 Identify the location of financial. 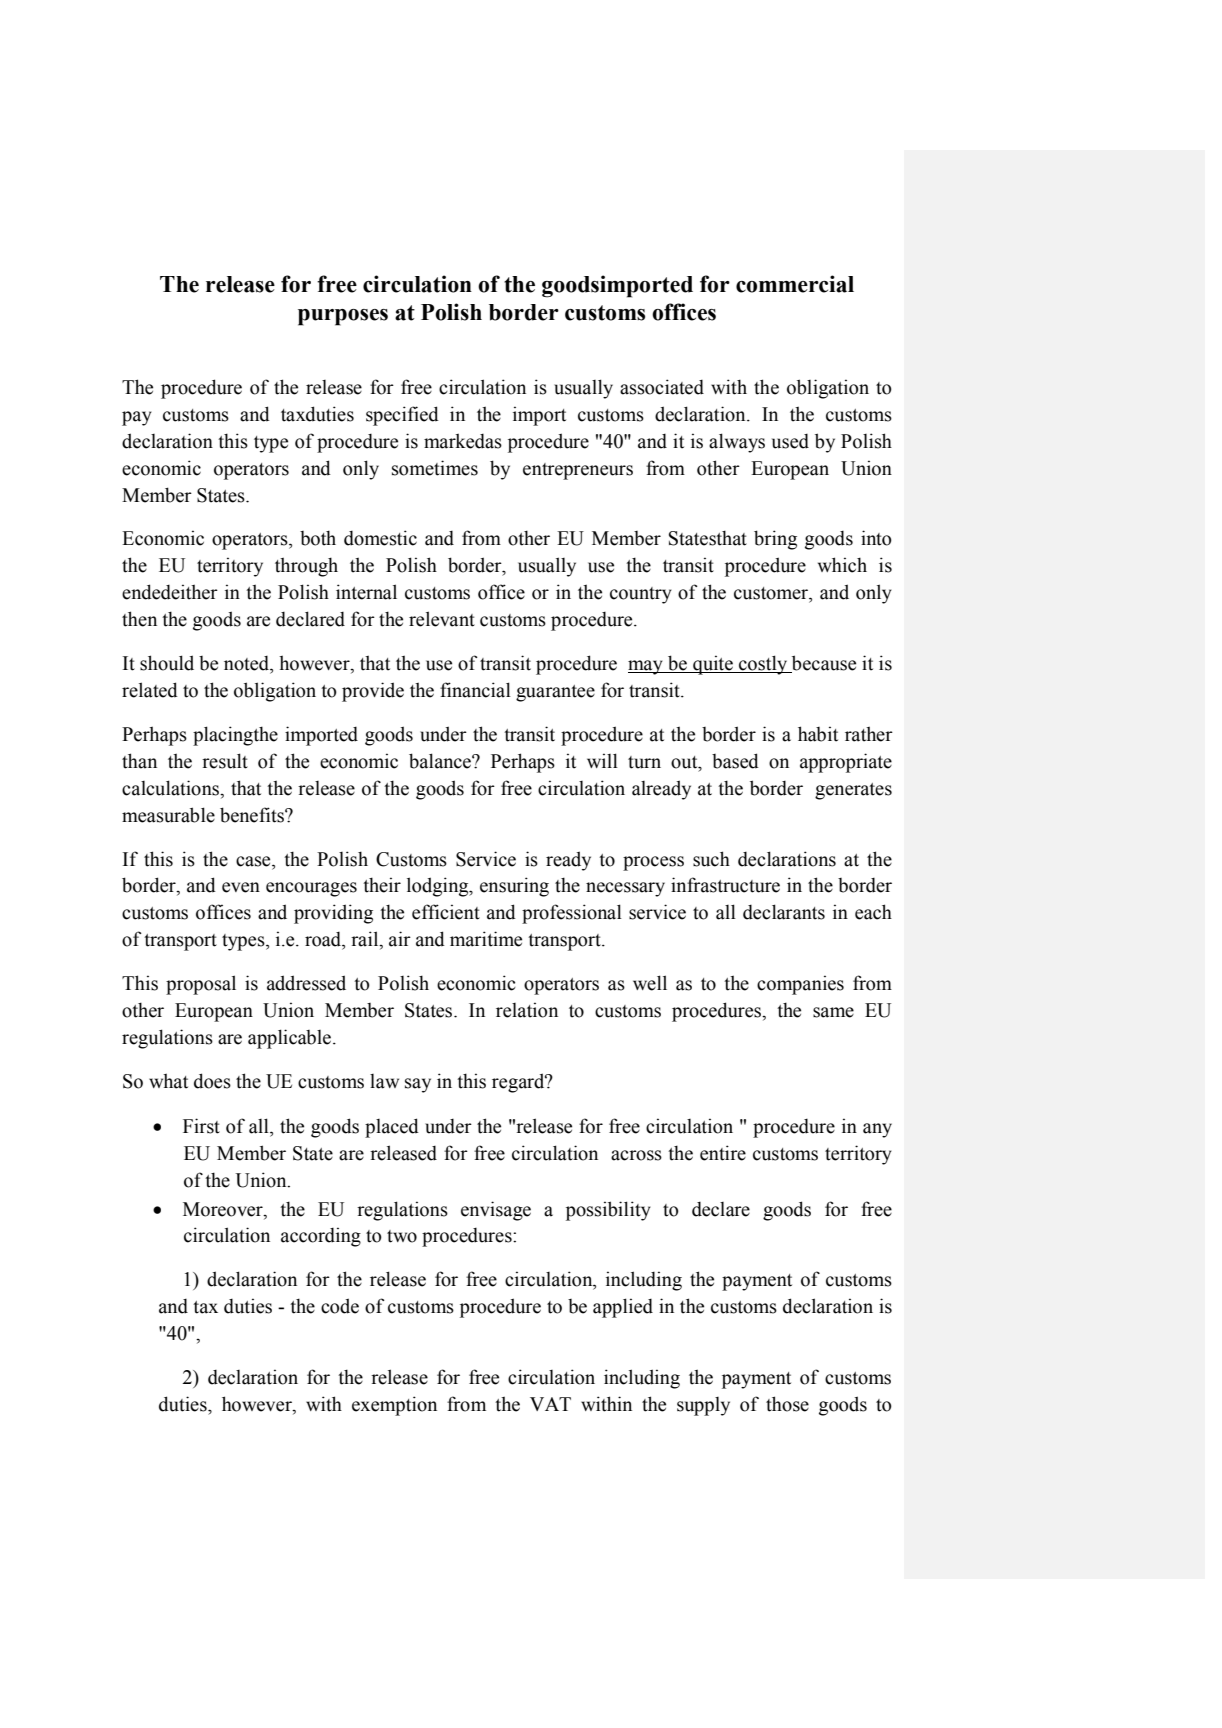
(475, 690).
